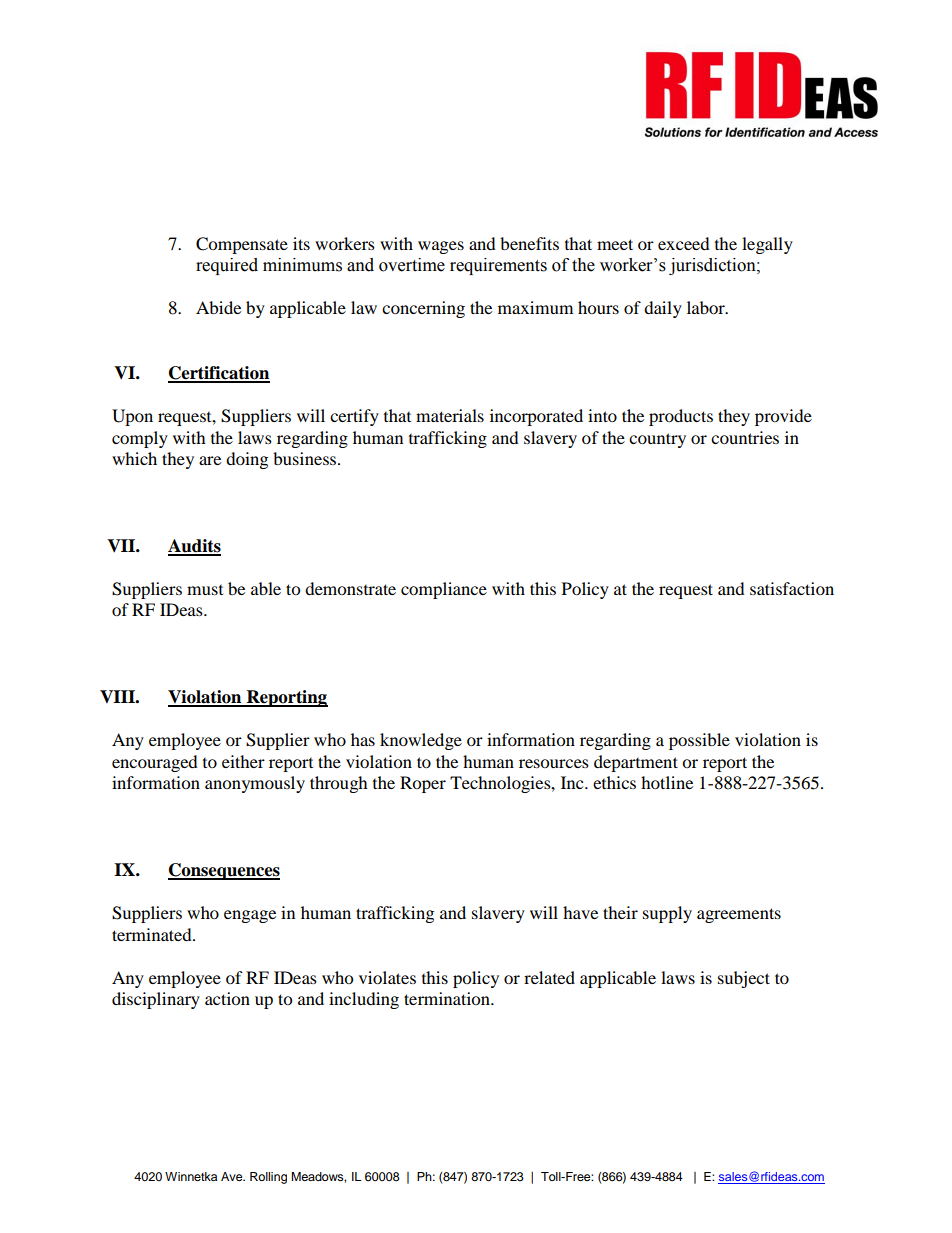 The image size is (952, 1233). I want to click on Roper, so click(423, 784).
